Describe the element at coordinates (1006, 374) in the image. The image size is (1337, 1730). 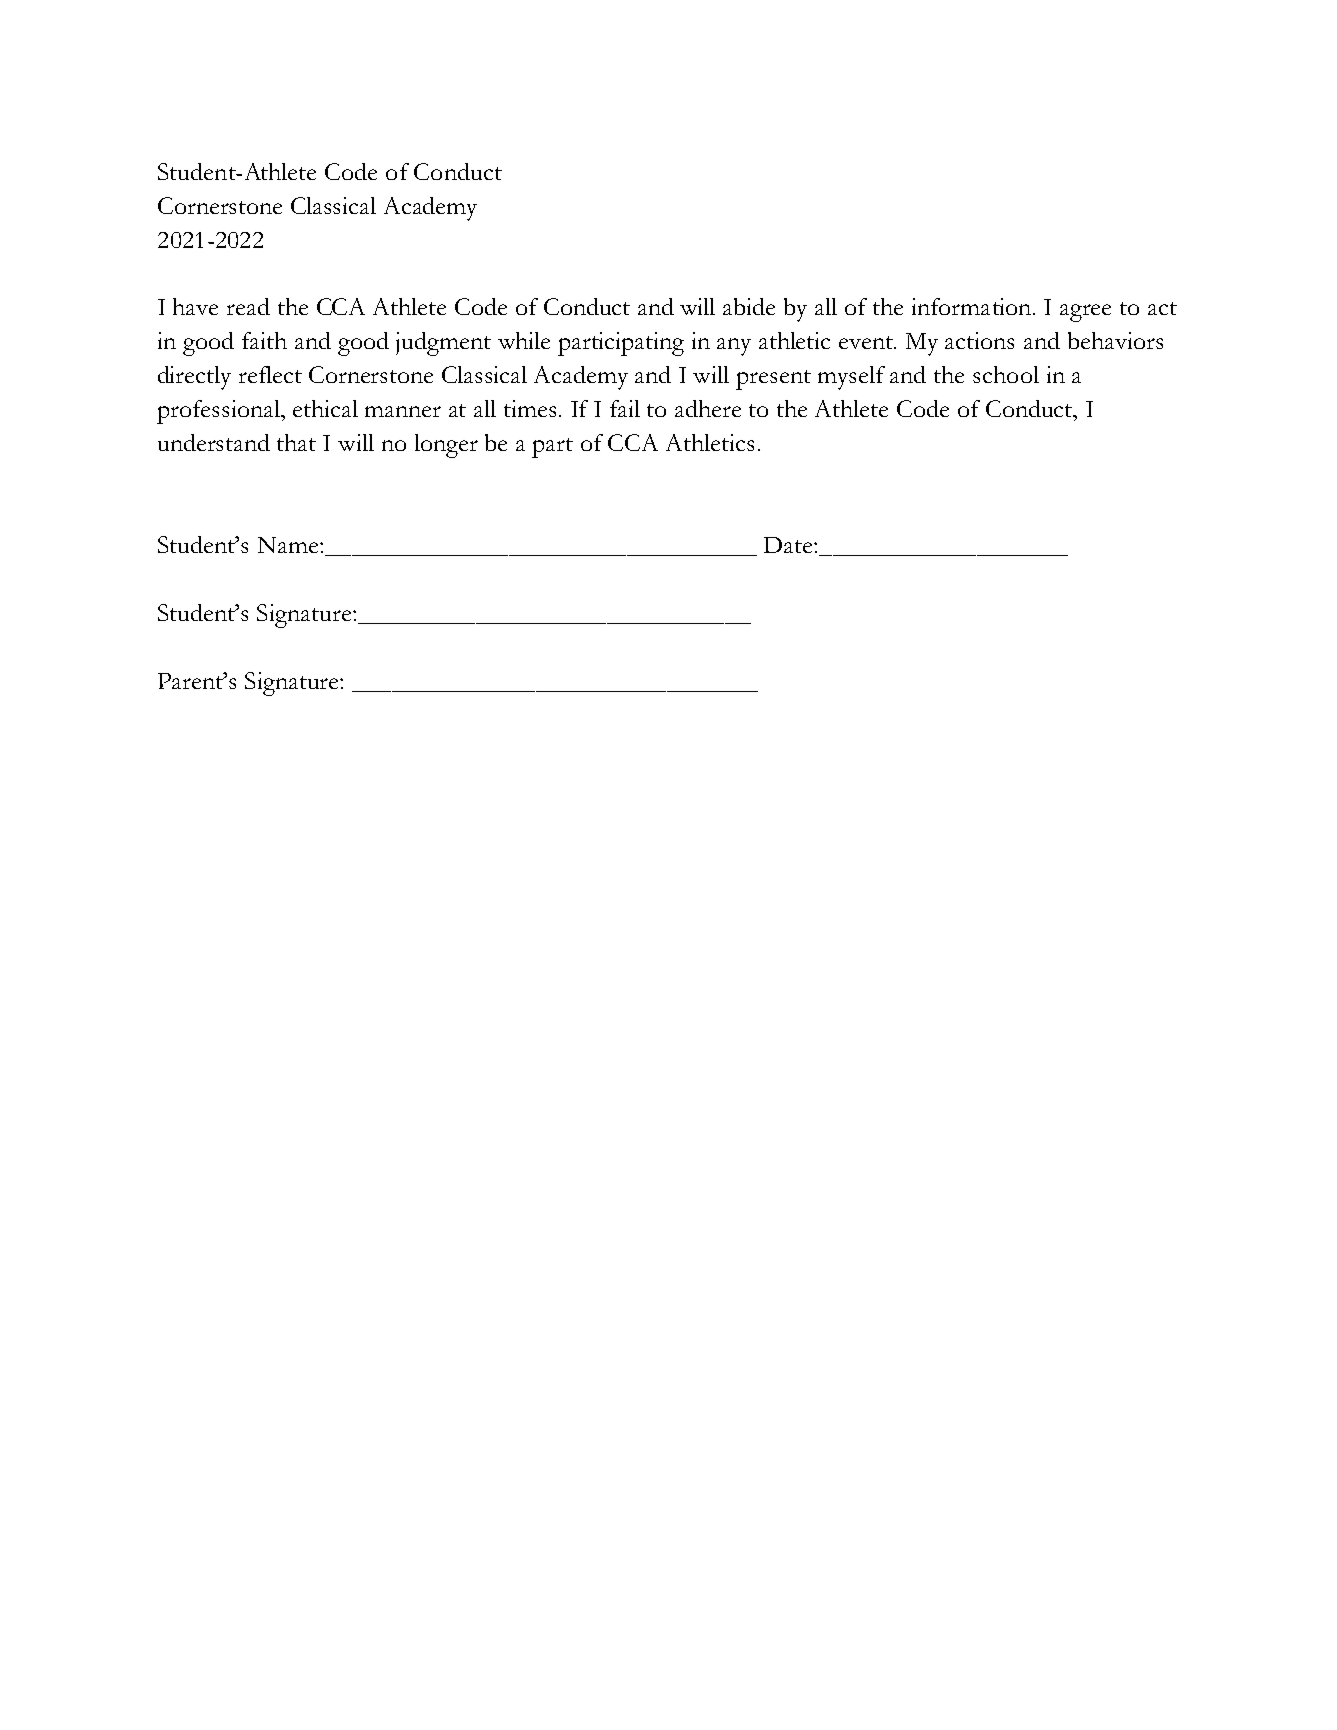
I see `school` at that location.
